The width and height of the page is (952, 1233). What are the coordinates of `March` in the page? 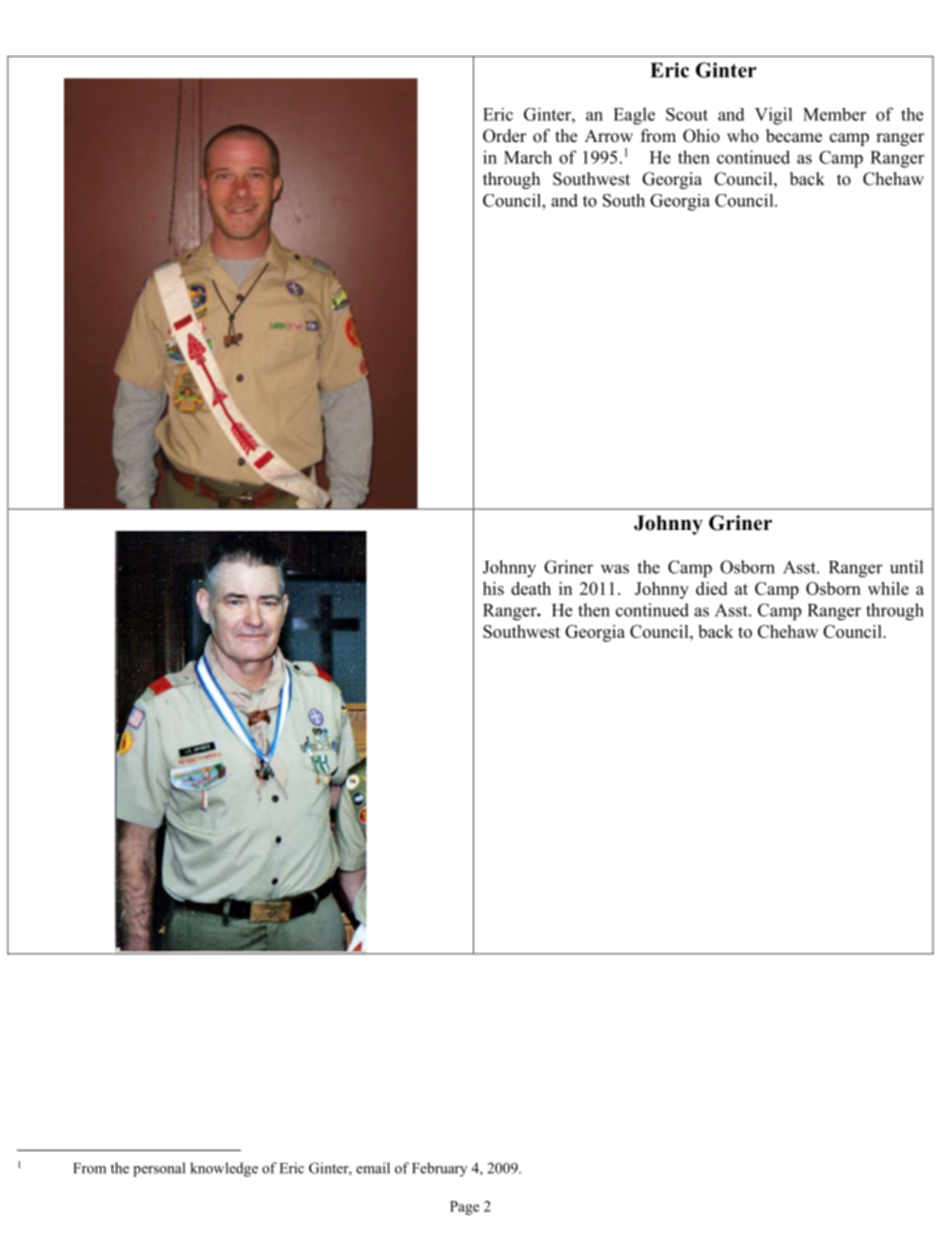 It's located at (528, 157).
